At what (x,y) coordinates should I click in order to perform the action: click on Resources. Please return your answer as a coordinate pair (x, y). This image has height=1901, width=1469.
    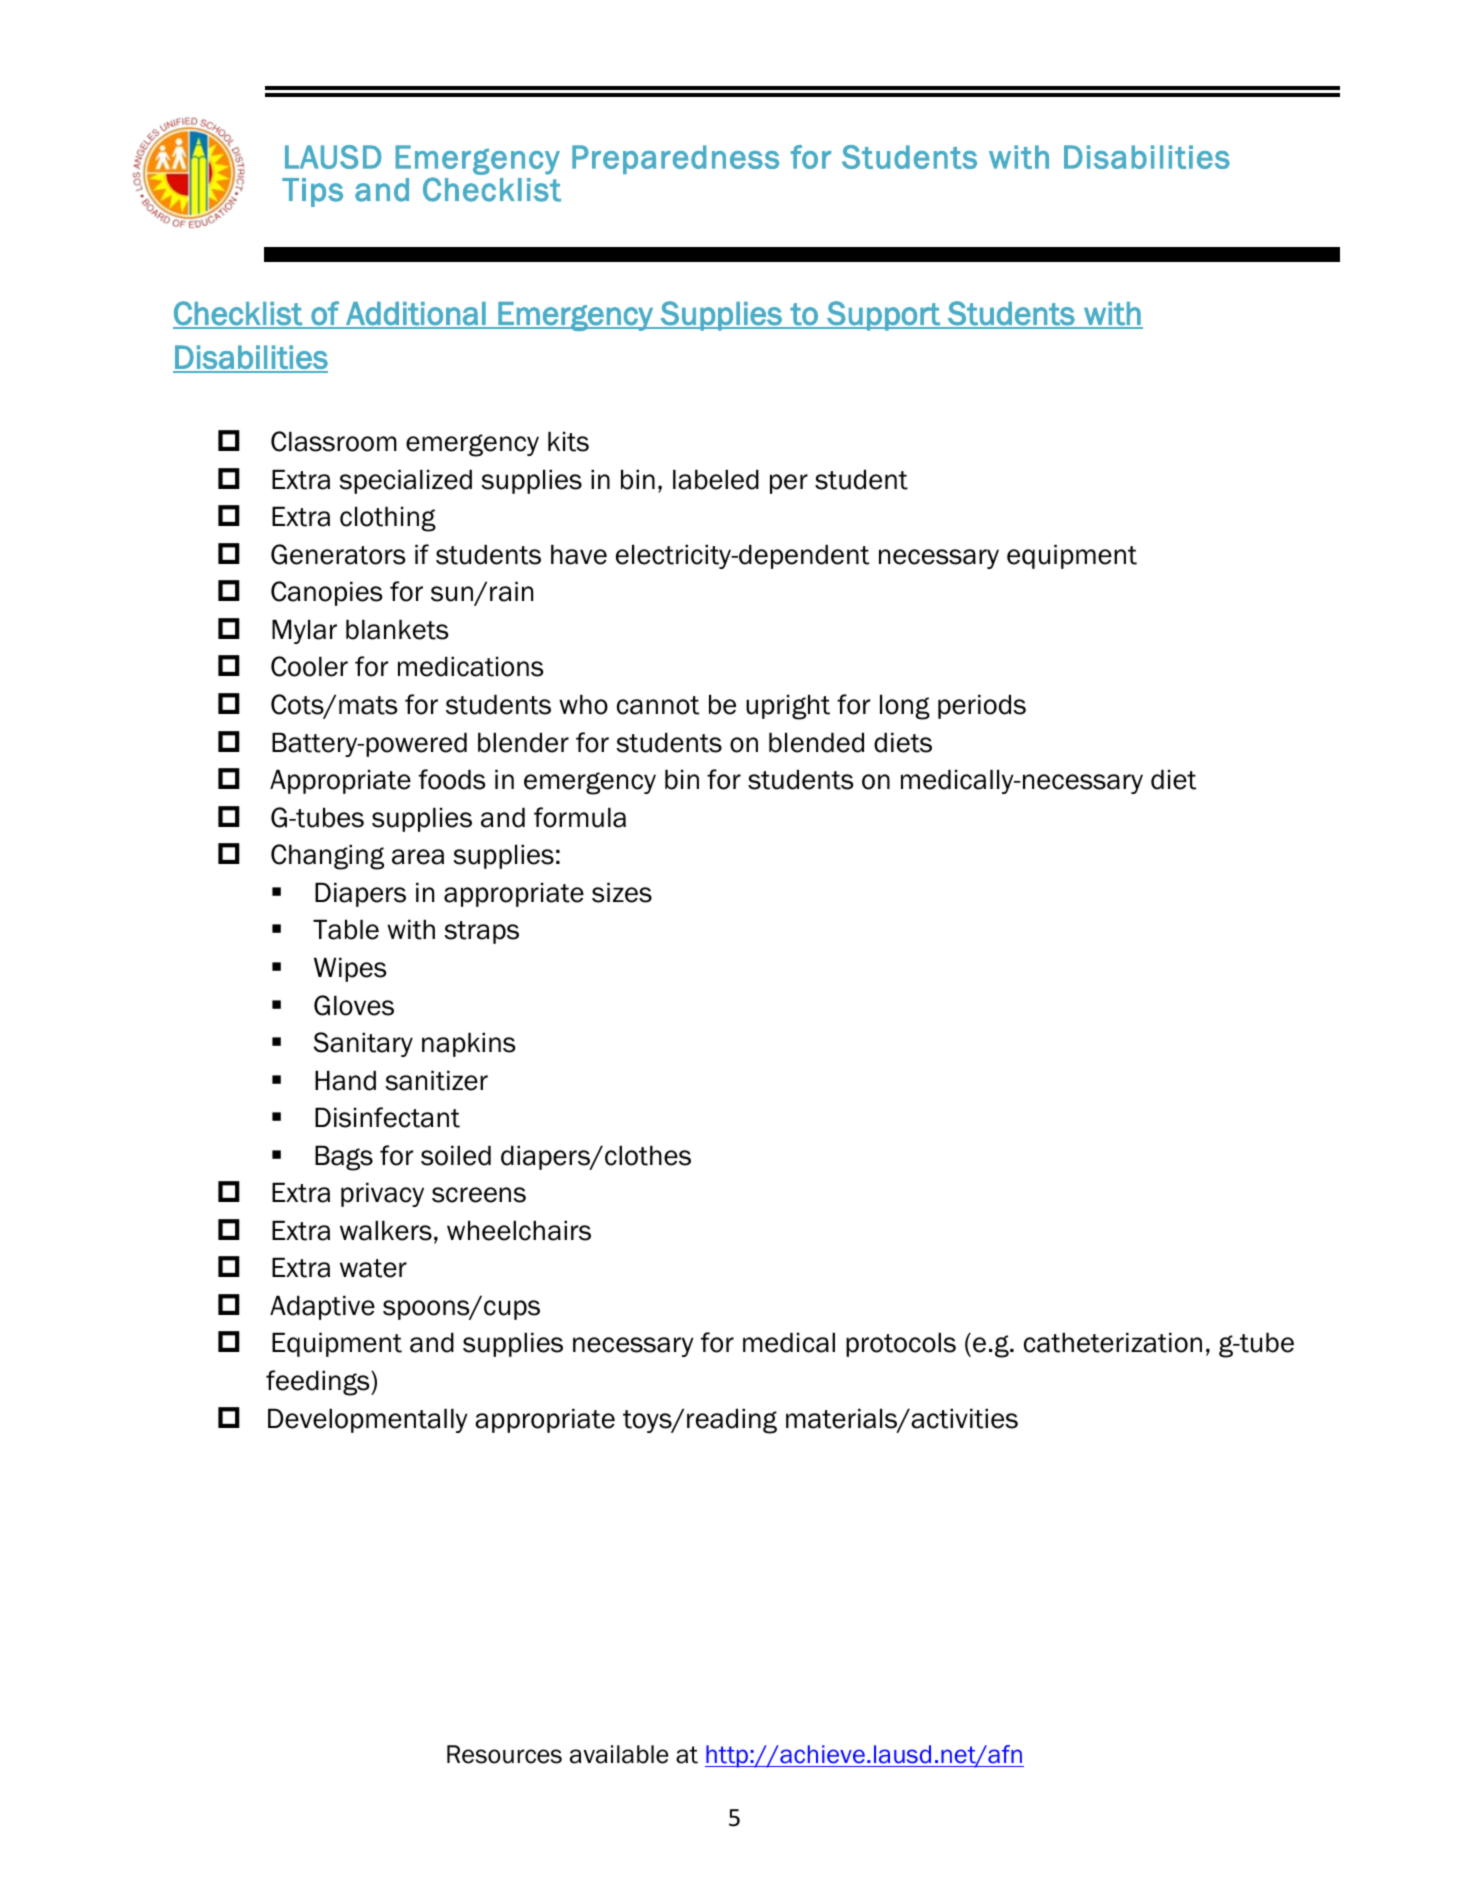
    Looking at the image, I should click on (504, 1754).
